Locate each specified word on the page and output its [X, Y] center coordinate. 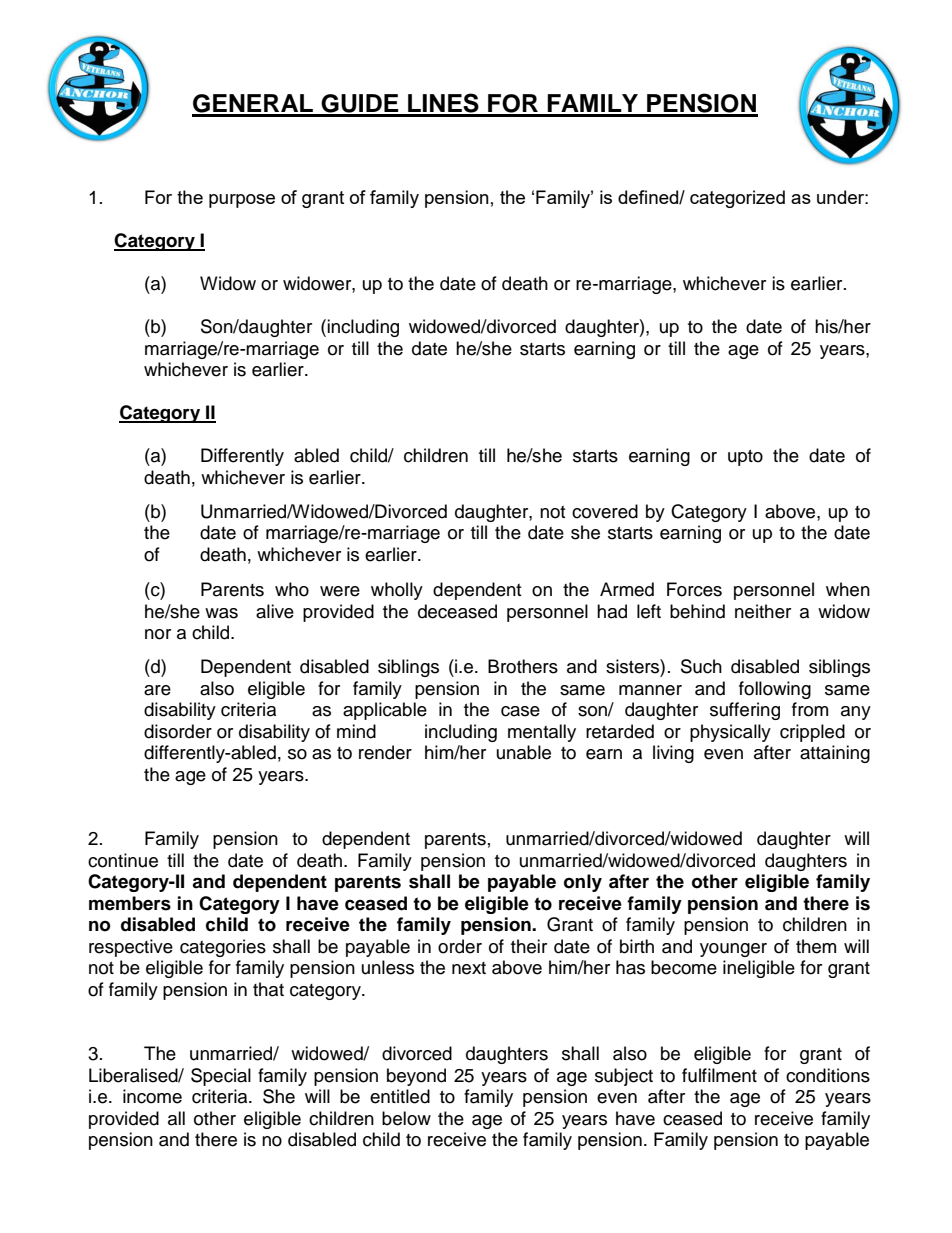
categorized [737, 199]
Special [221, 1077]
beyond [416, 1077]
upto [745, 458]
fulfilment [719, 1075]
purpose [242, 201]
